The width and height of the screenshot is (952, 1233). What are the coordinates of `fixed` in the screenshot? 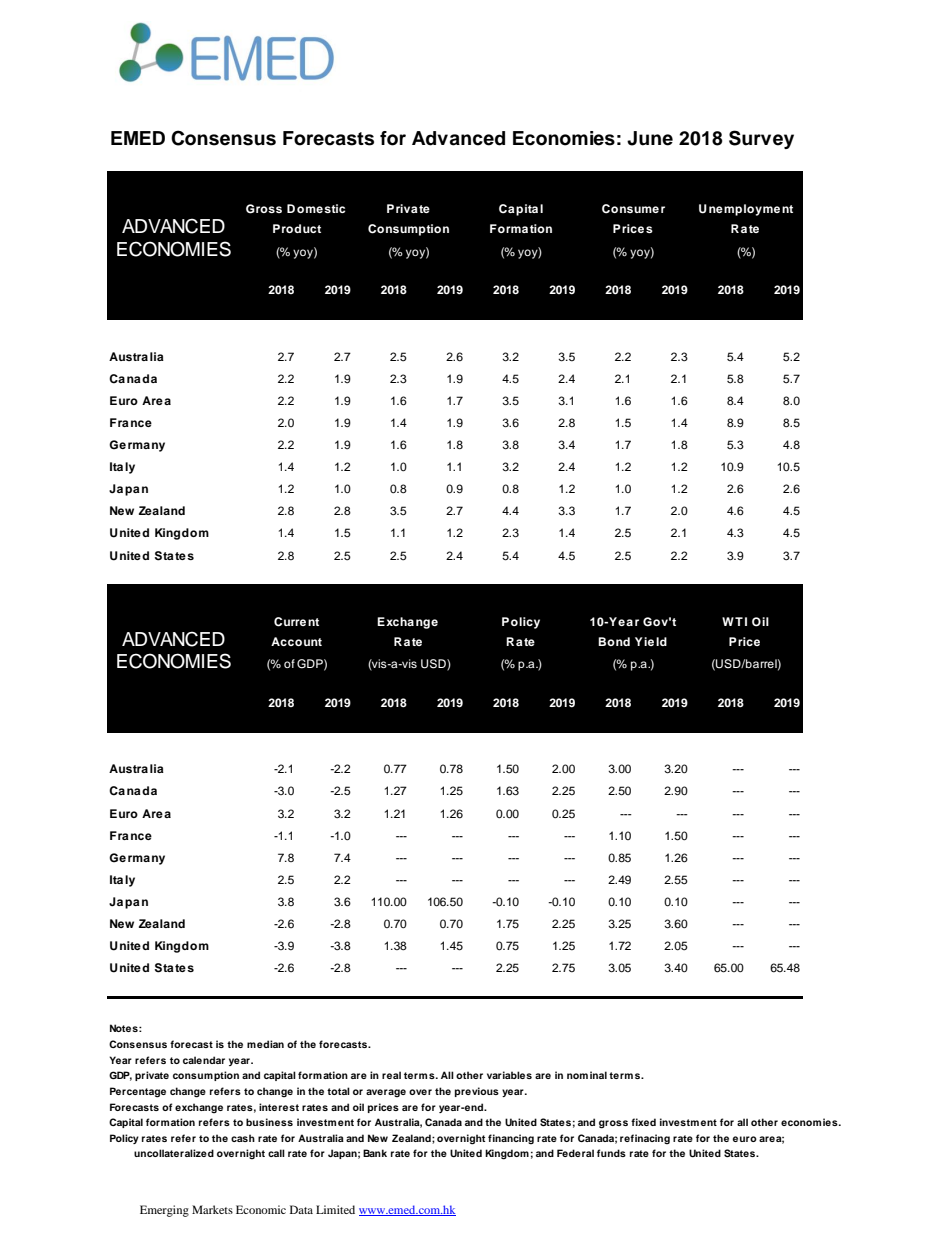 It's located at (643, 1122).
